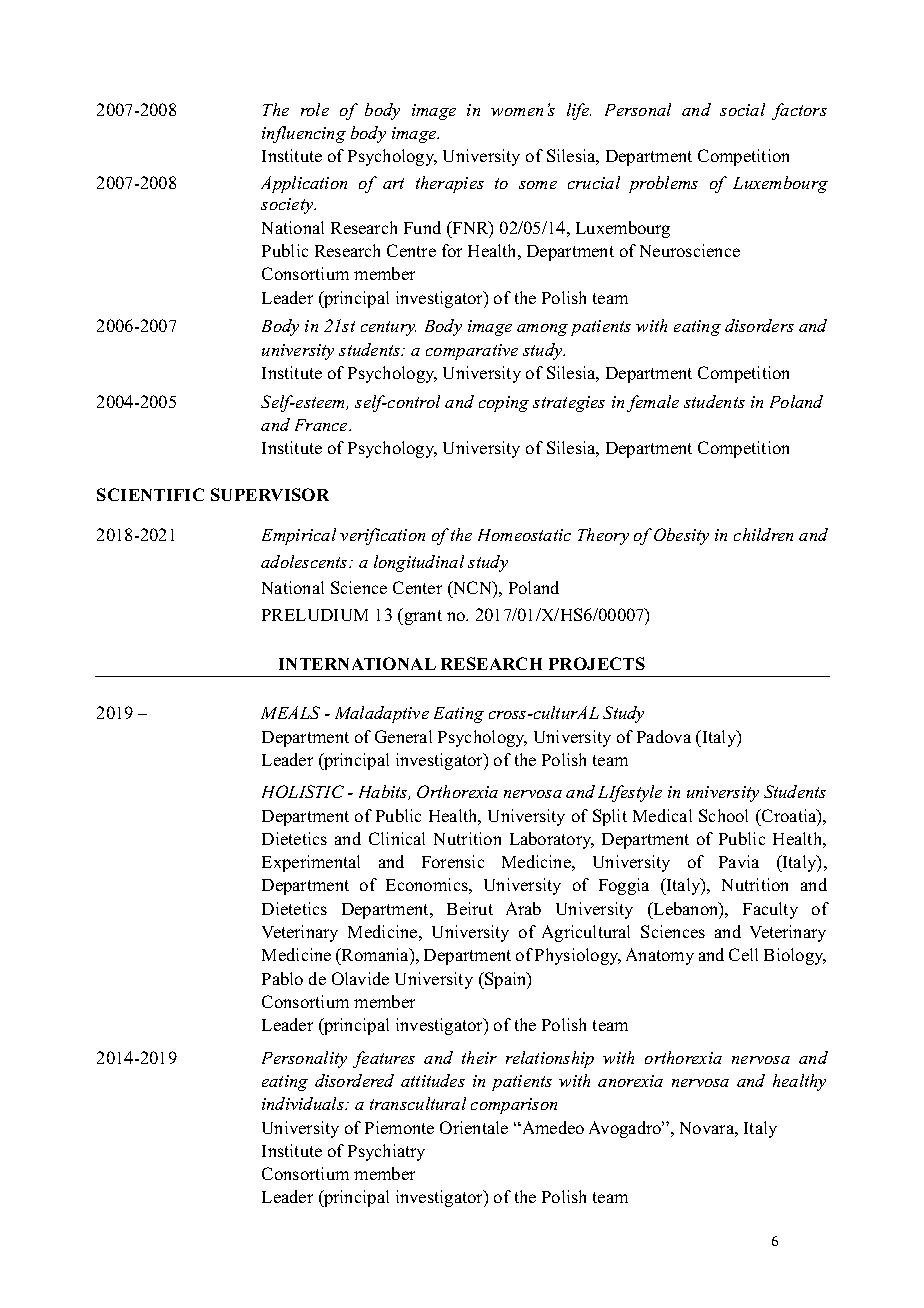 The width and height of the page is (924, 1308). Describe the element at coordinates (305, 561) in the page. I see `adolescents` at that location.
